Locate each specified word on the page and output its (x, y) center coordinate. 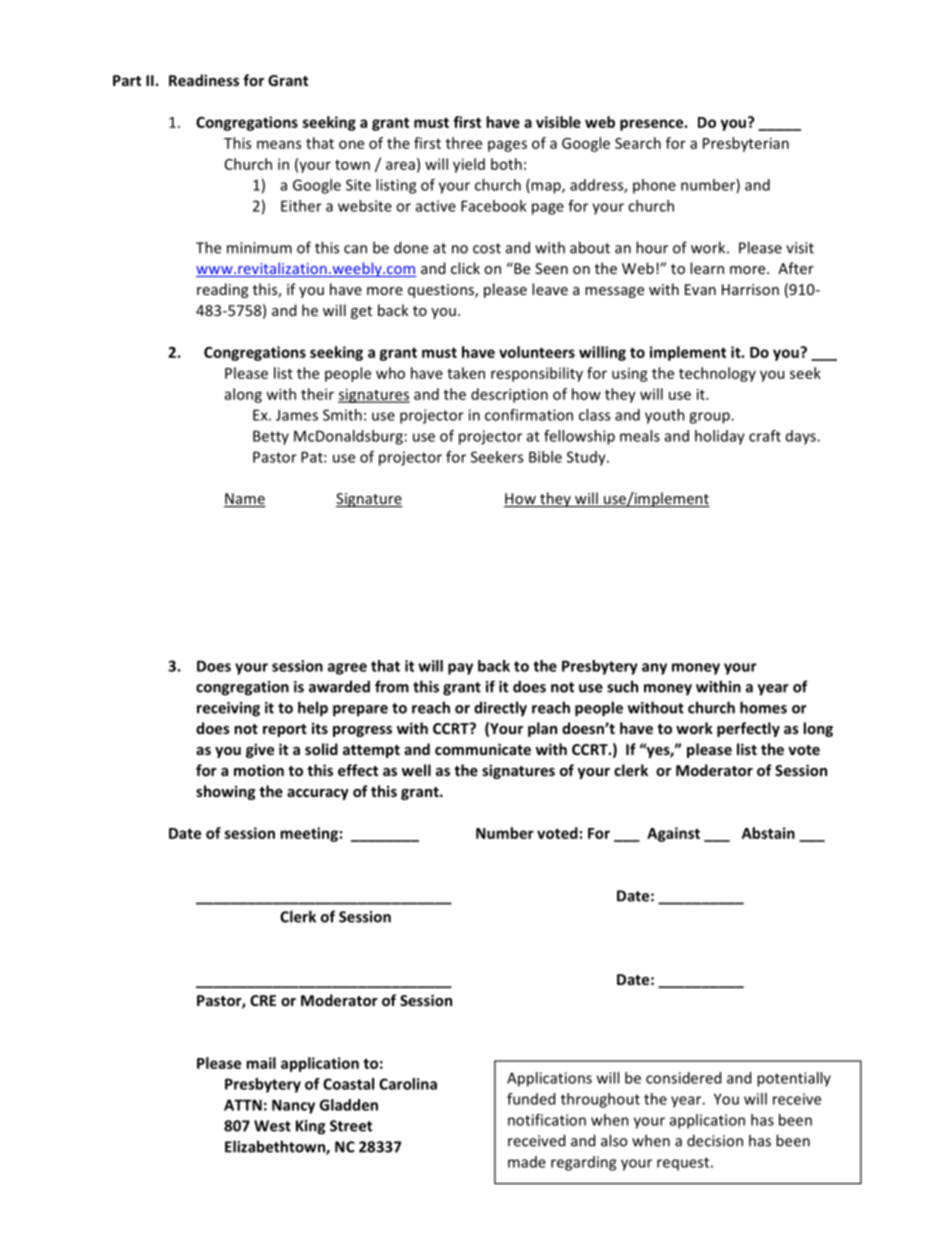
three (464, 143)
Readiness (204, 80)
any (654, 669)
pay (460, 669)
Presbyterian (746, 144)
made (527, 1162)
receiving (228, 709)
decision (715, 1140)
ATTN (243, 1105)
